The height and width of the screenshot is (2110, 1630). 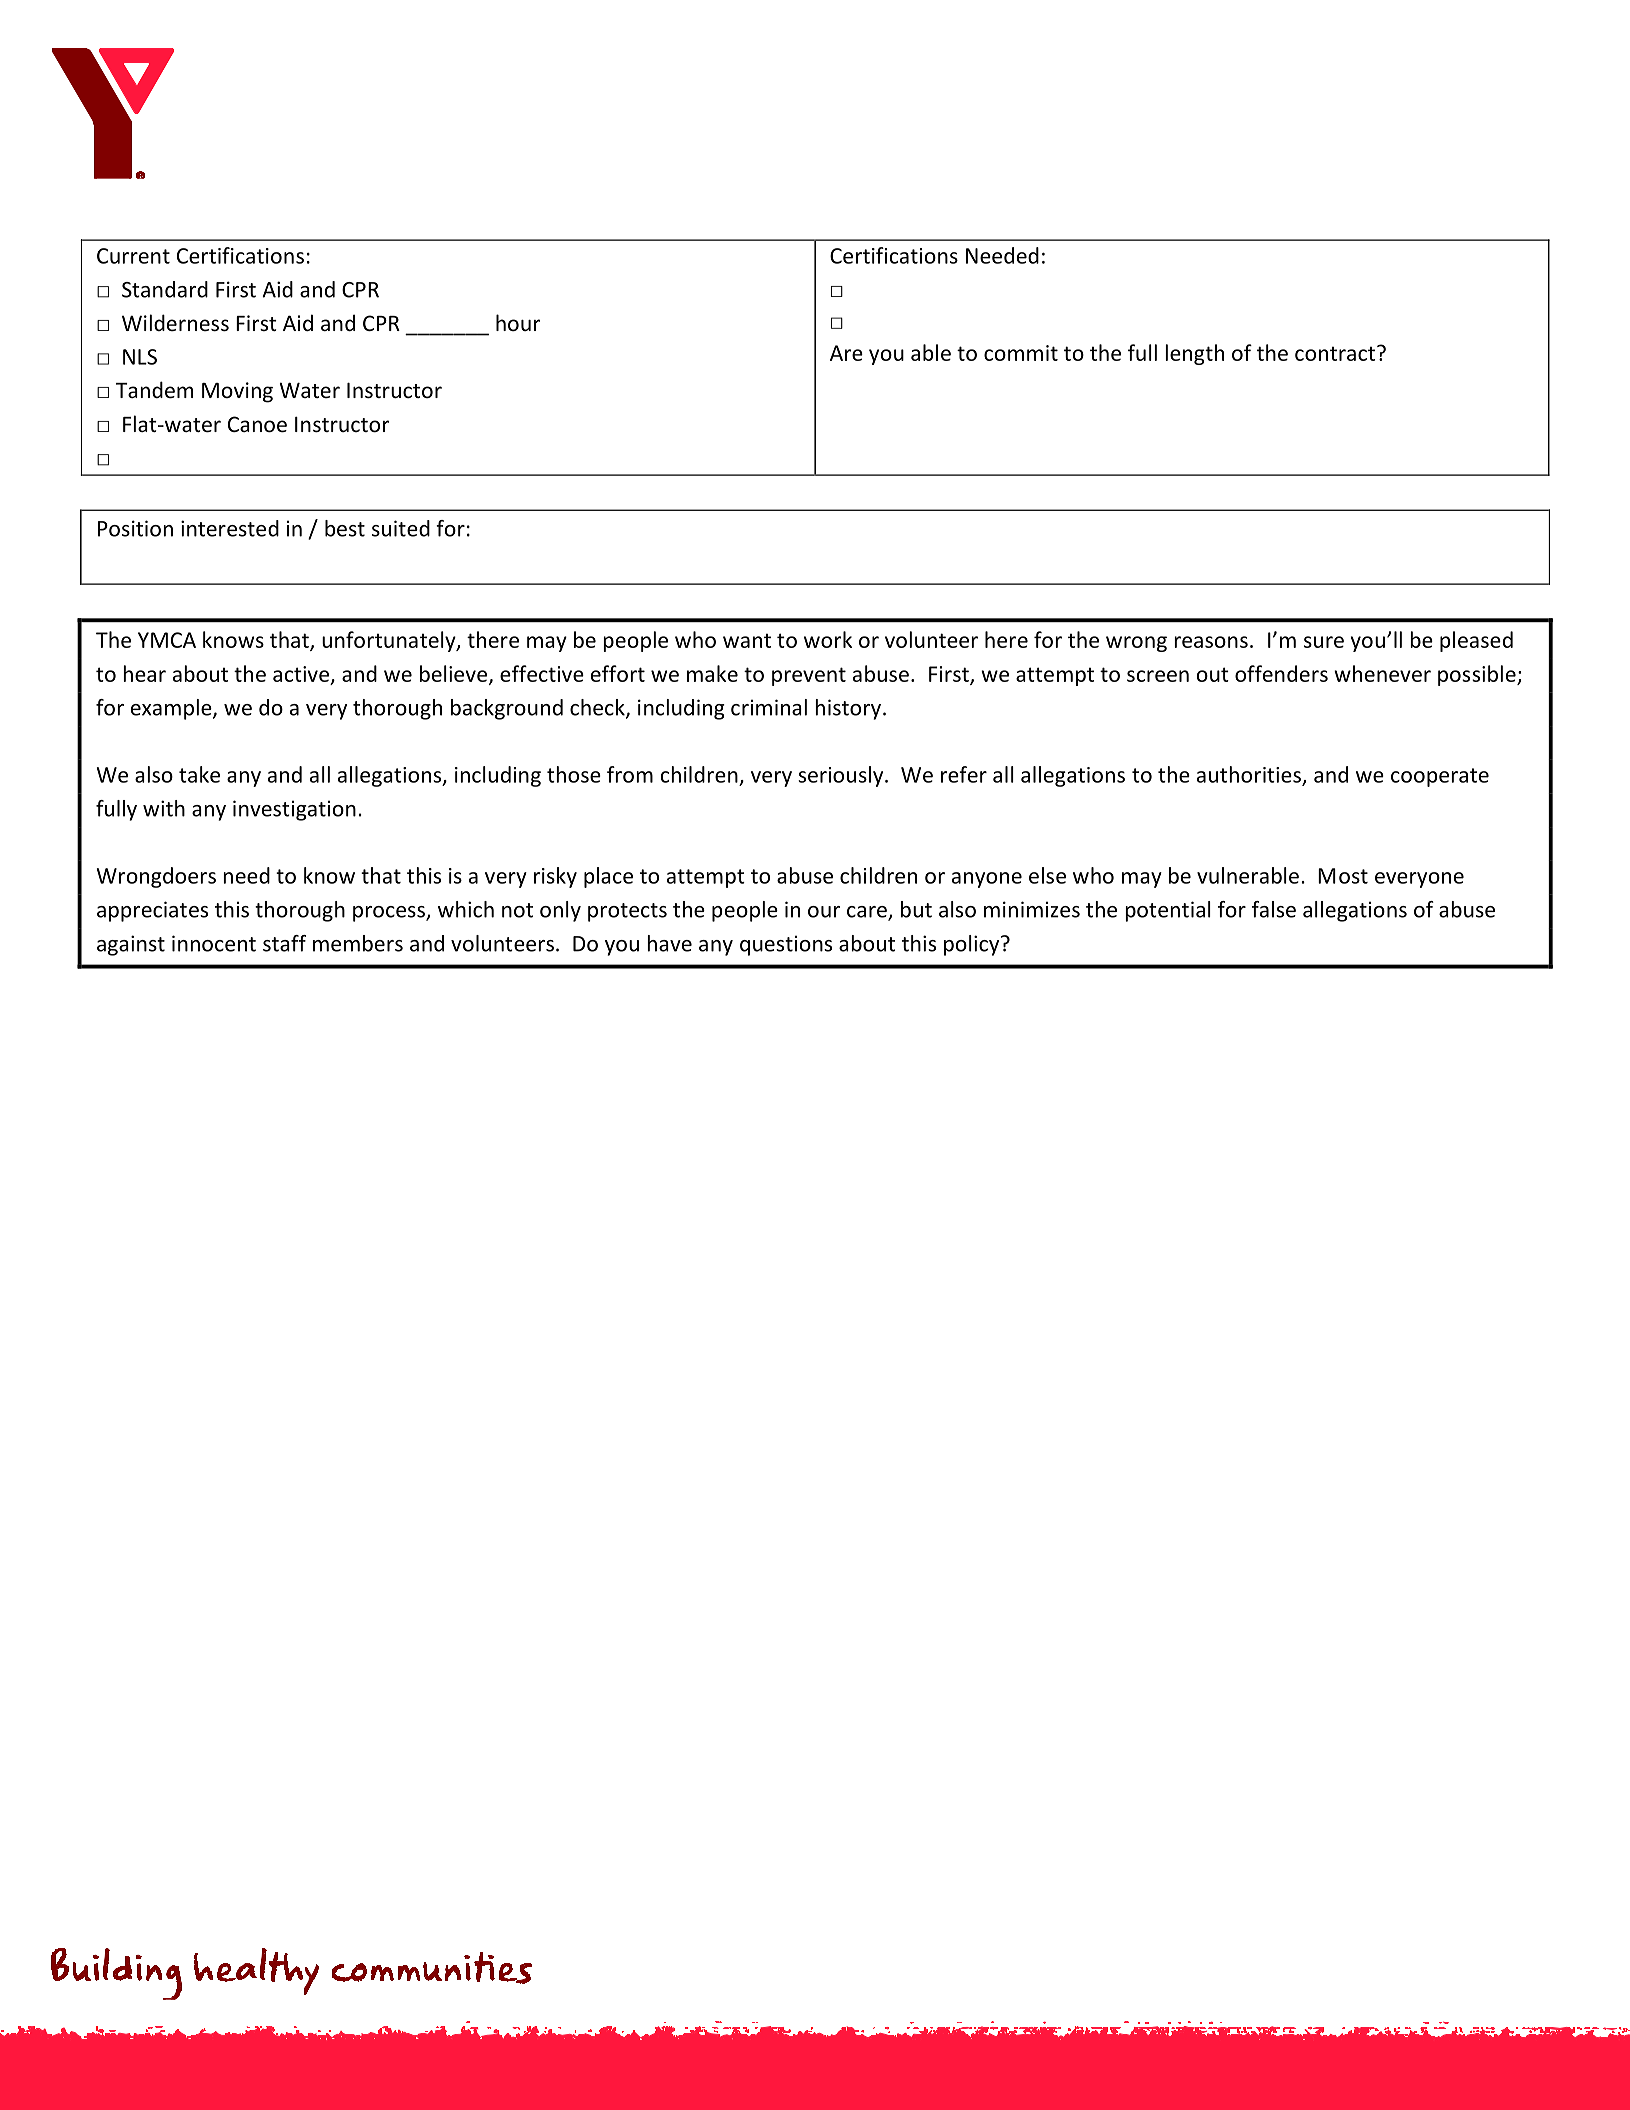 What do you see at coordinates (284, 943) in the screenshot?
I see `staff` at bounding box center [284, 943].
